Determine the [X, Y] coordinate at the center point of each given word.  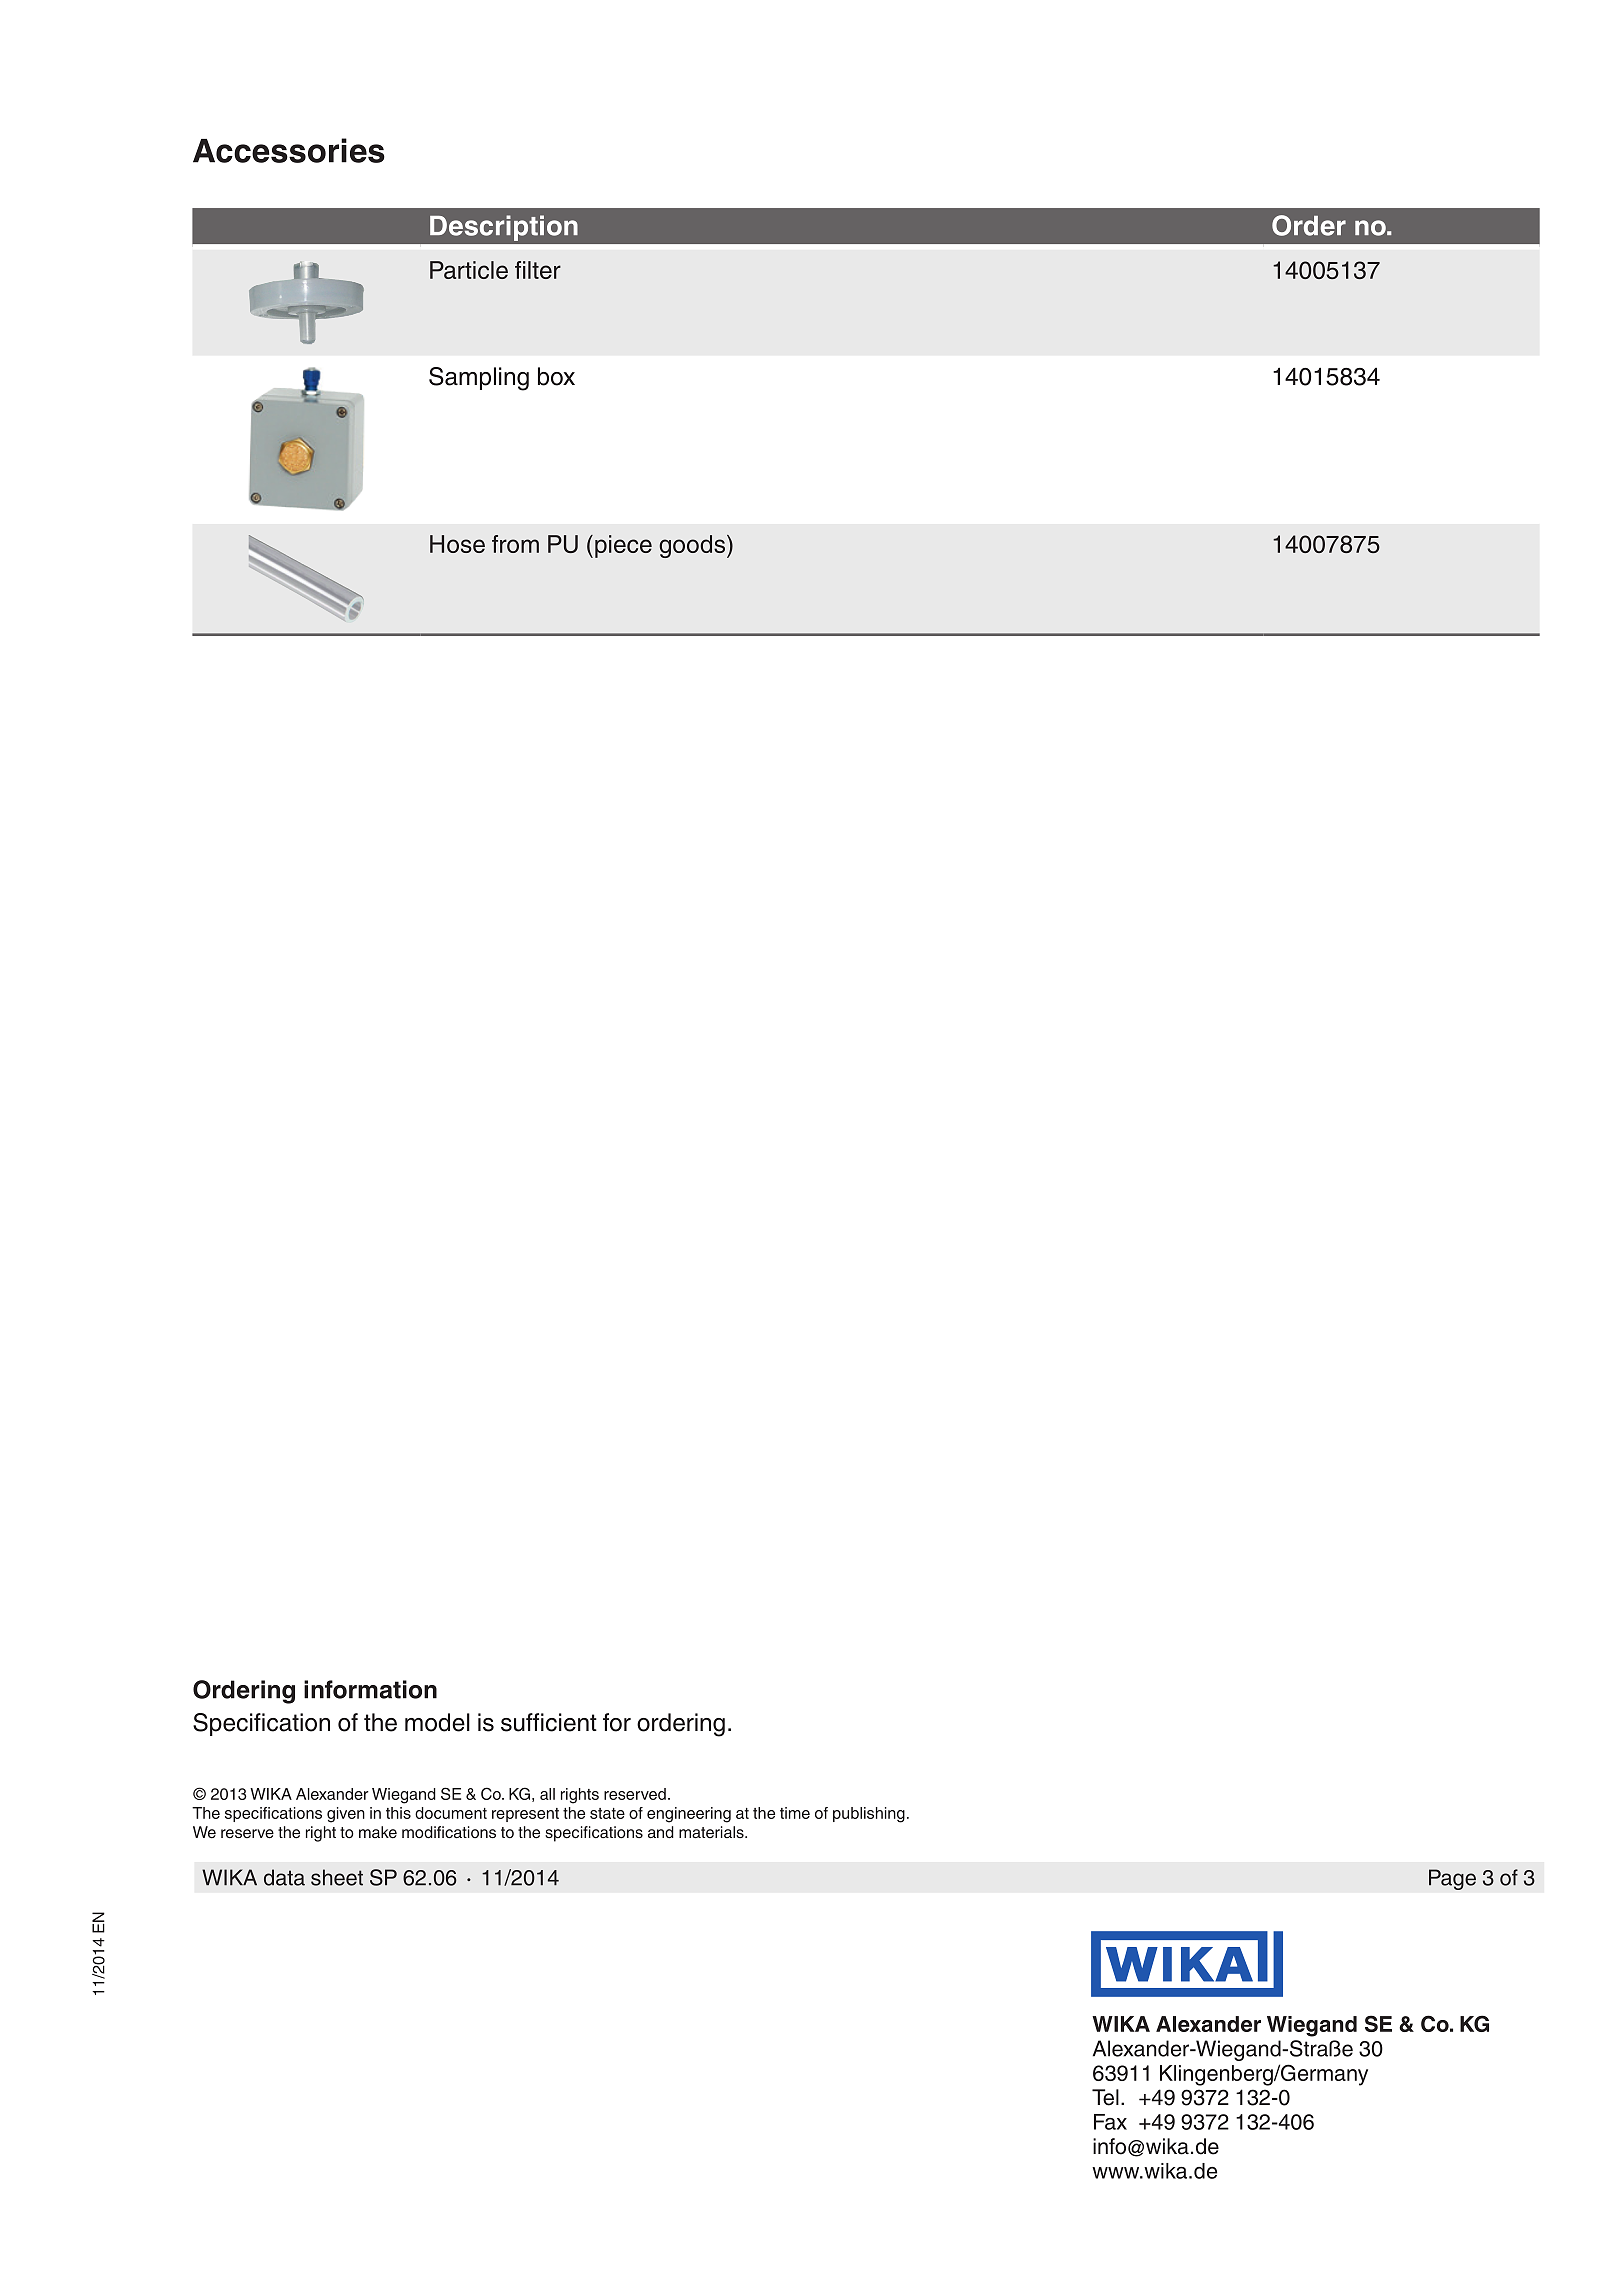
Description [504, 228]
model [437, 1722]
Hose [457, 544]
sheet [337, 1877]
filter [538, 270]
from [515, 544]
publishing [869, 1815]
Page [1452, 1879]
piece [623, 546]
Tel [1105, 2097]
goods [692, 546]
